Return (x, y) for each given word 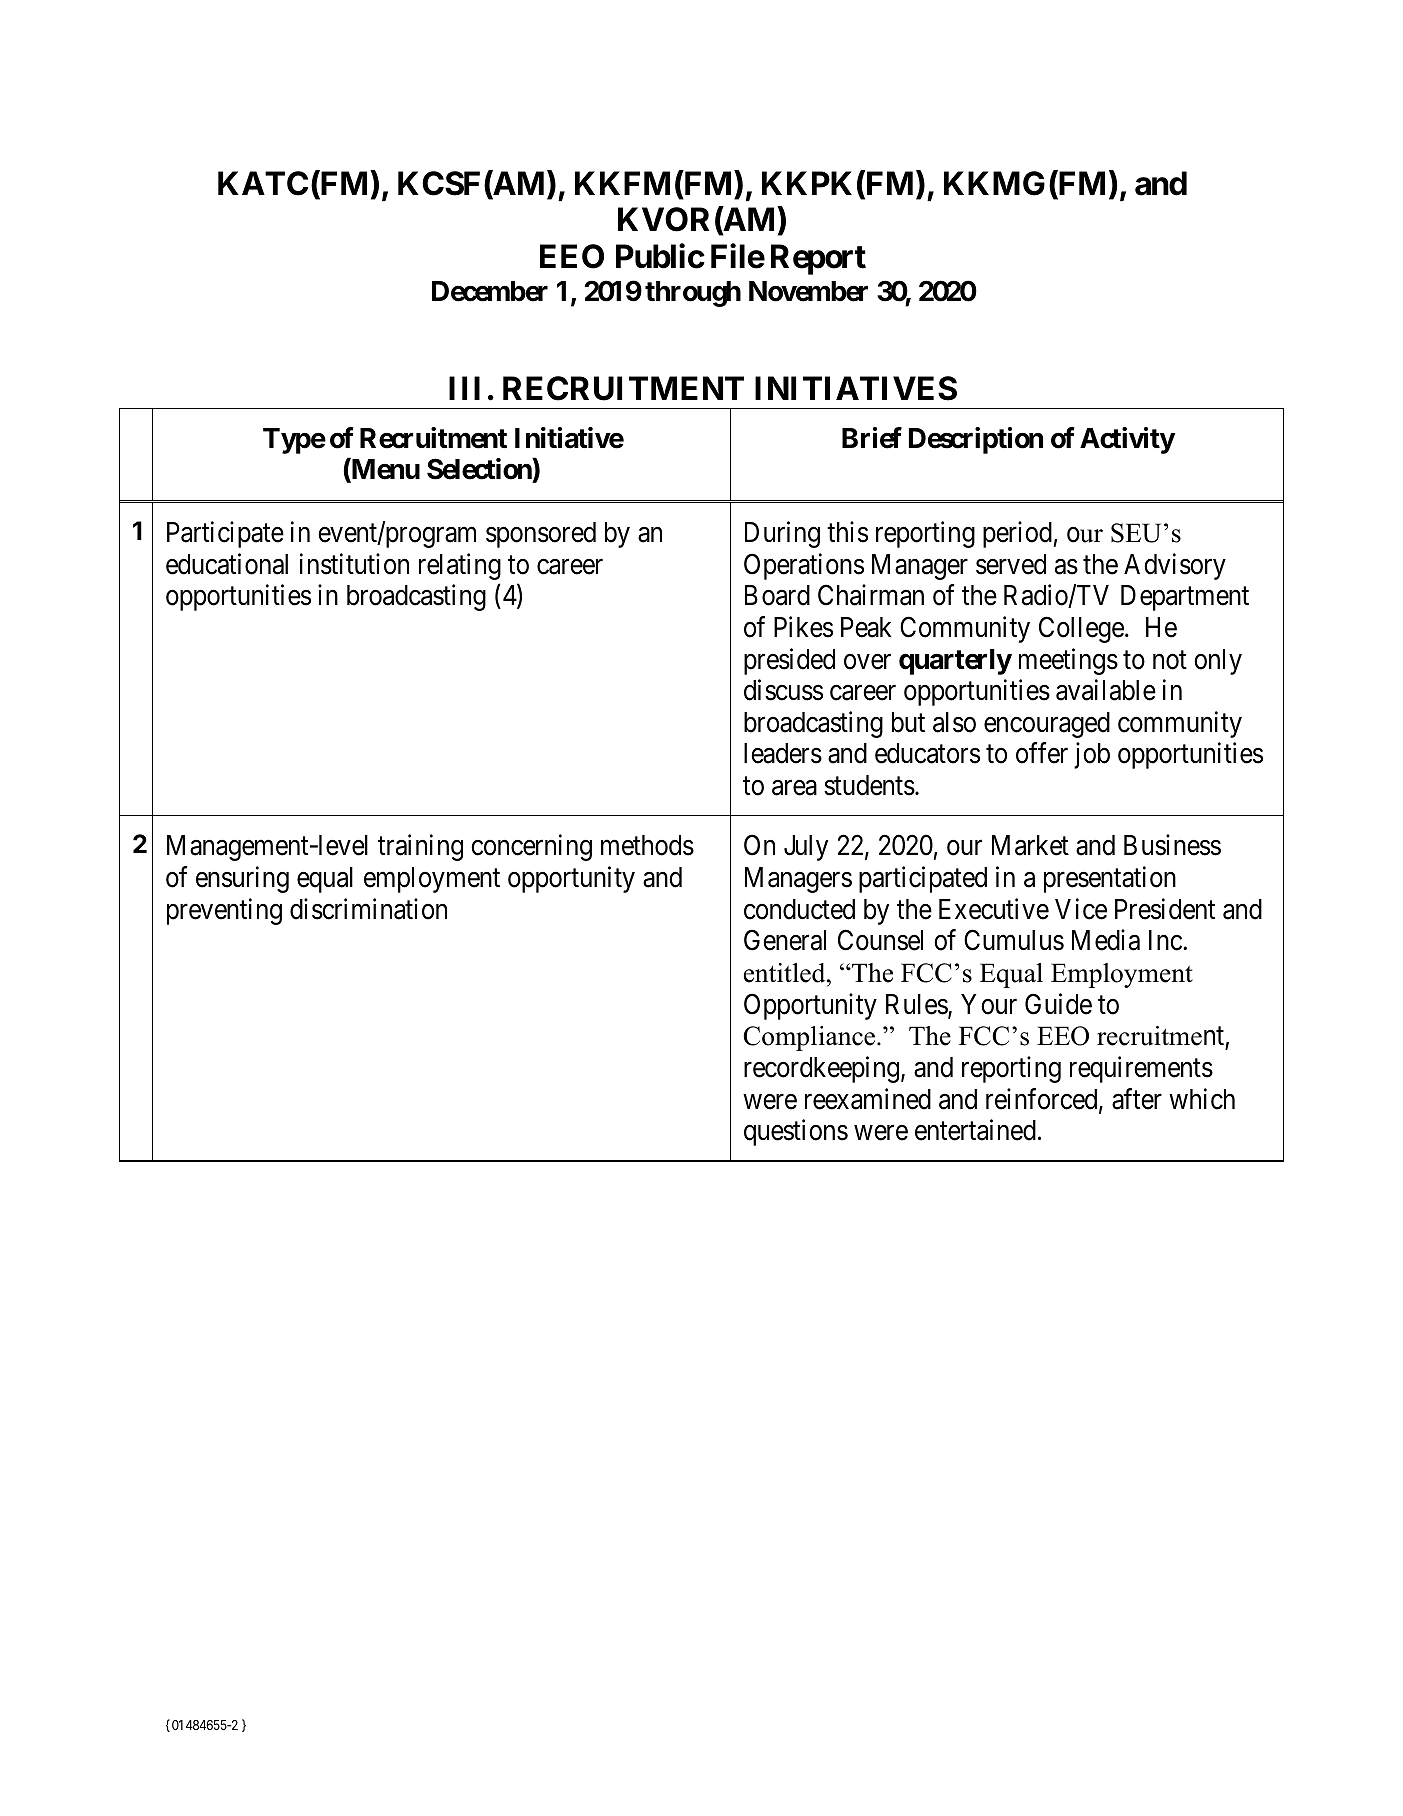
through (693, 294)
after (1137, 1099)
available (1106, 690)
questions (796, 1132)
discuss (783, 690)
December (490, 291)
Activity (1127, 440)
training (420, 848)
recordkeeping (823, 1069)
